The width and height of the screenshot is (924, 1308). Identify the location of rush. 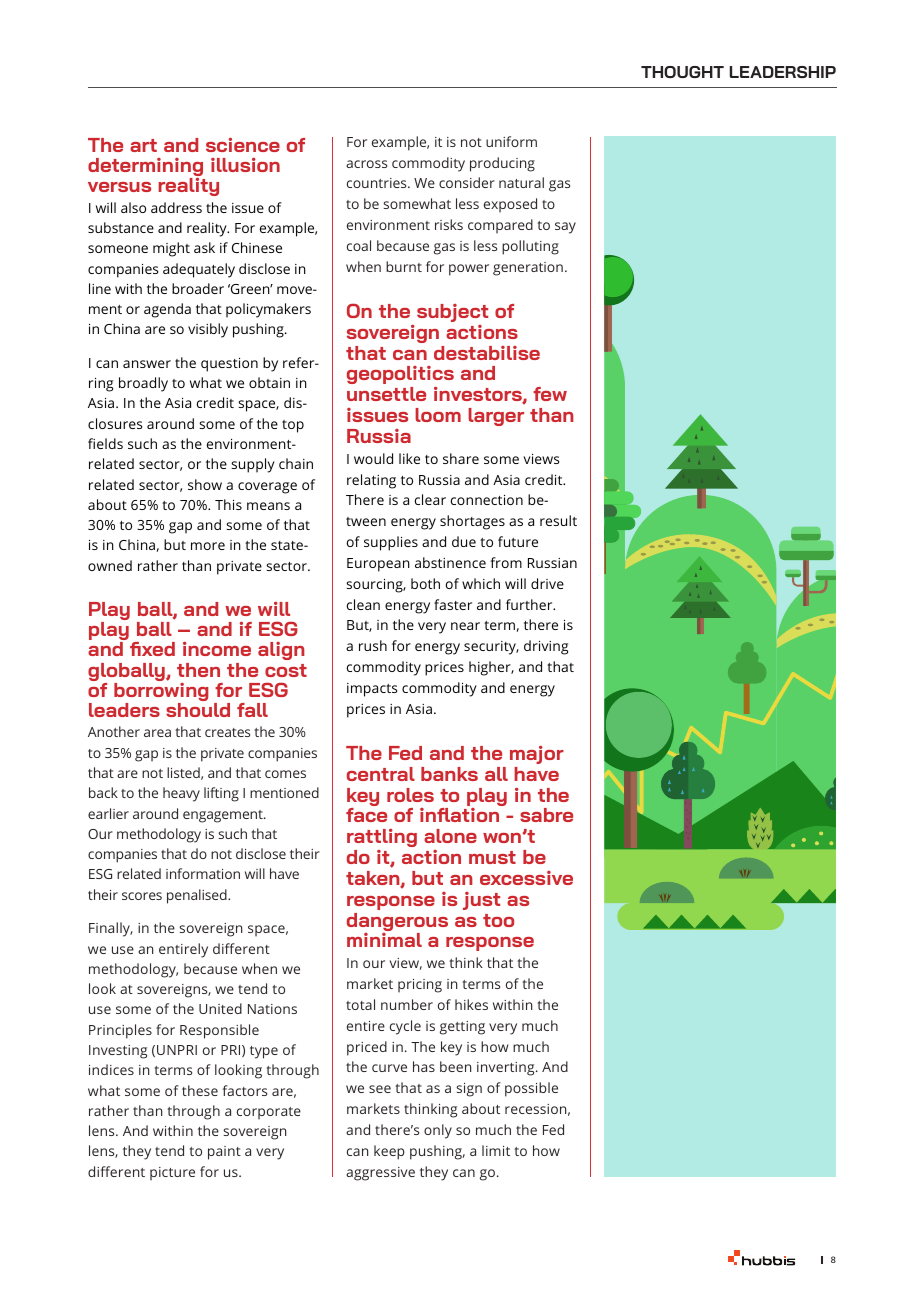
(373, 645).
